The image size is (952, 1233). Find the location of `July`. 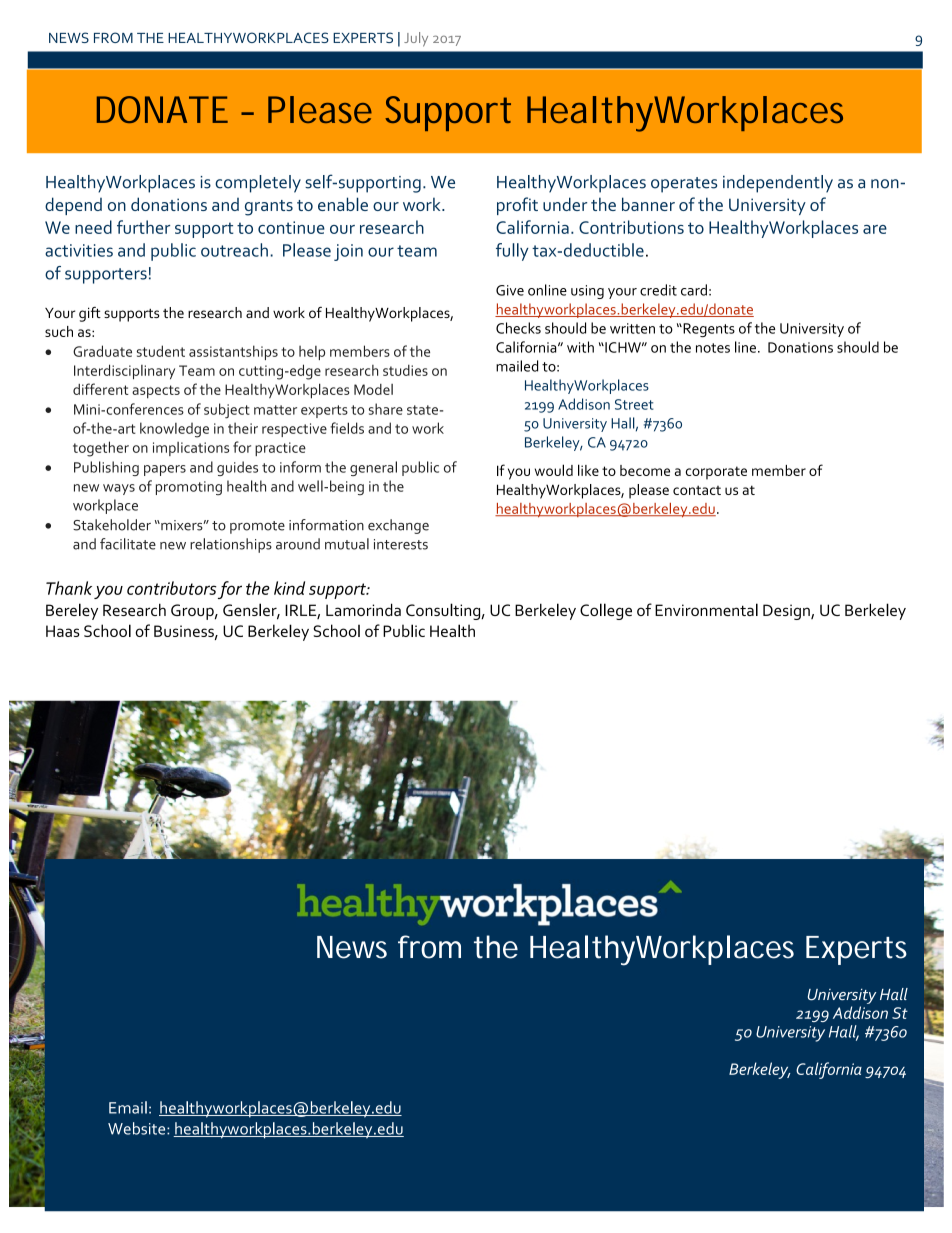

July is located at coordinates (416, 39).
